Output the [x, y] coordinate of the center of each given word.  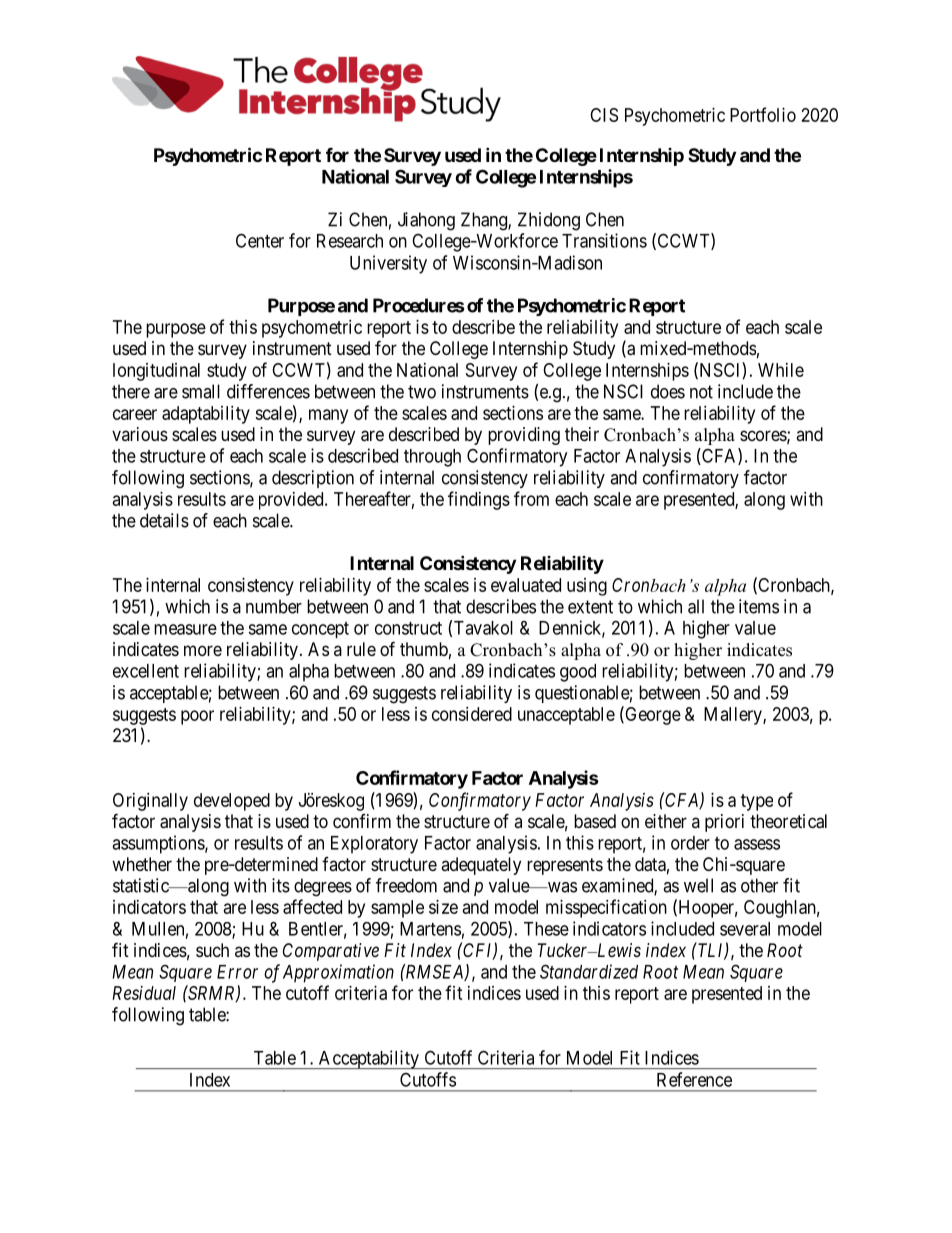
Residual [144, 993]
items [759, 606]
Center [260, 240]
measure [185, 629]
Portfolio [763, 114]
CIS [604, 115]
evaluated [526, 585]
